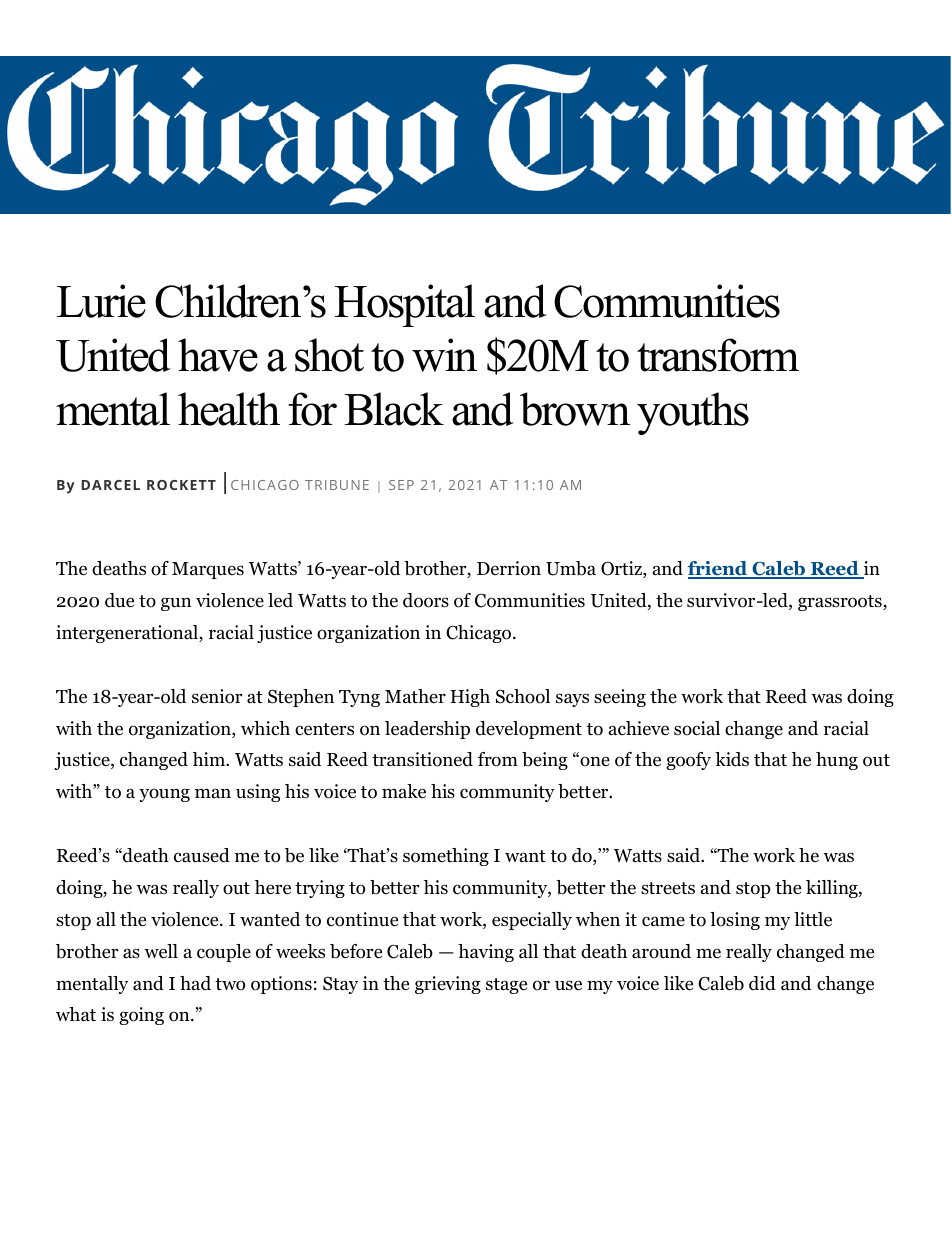 The width and height of the screenshot is (952, 1233). What do you see at coordinates (101, 301) in the screenshot?
I see `Lurie` at bounding box center [101, 301].
